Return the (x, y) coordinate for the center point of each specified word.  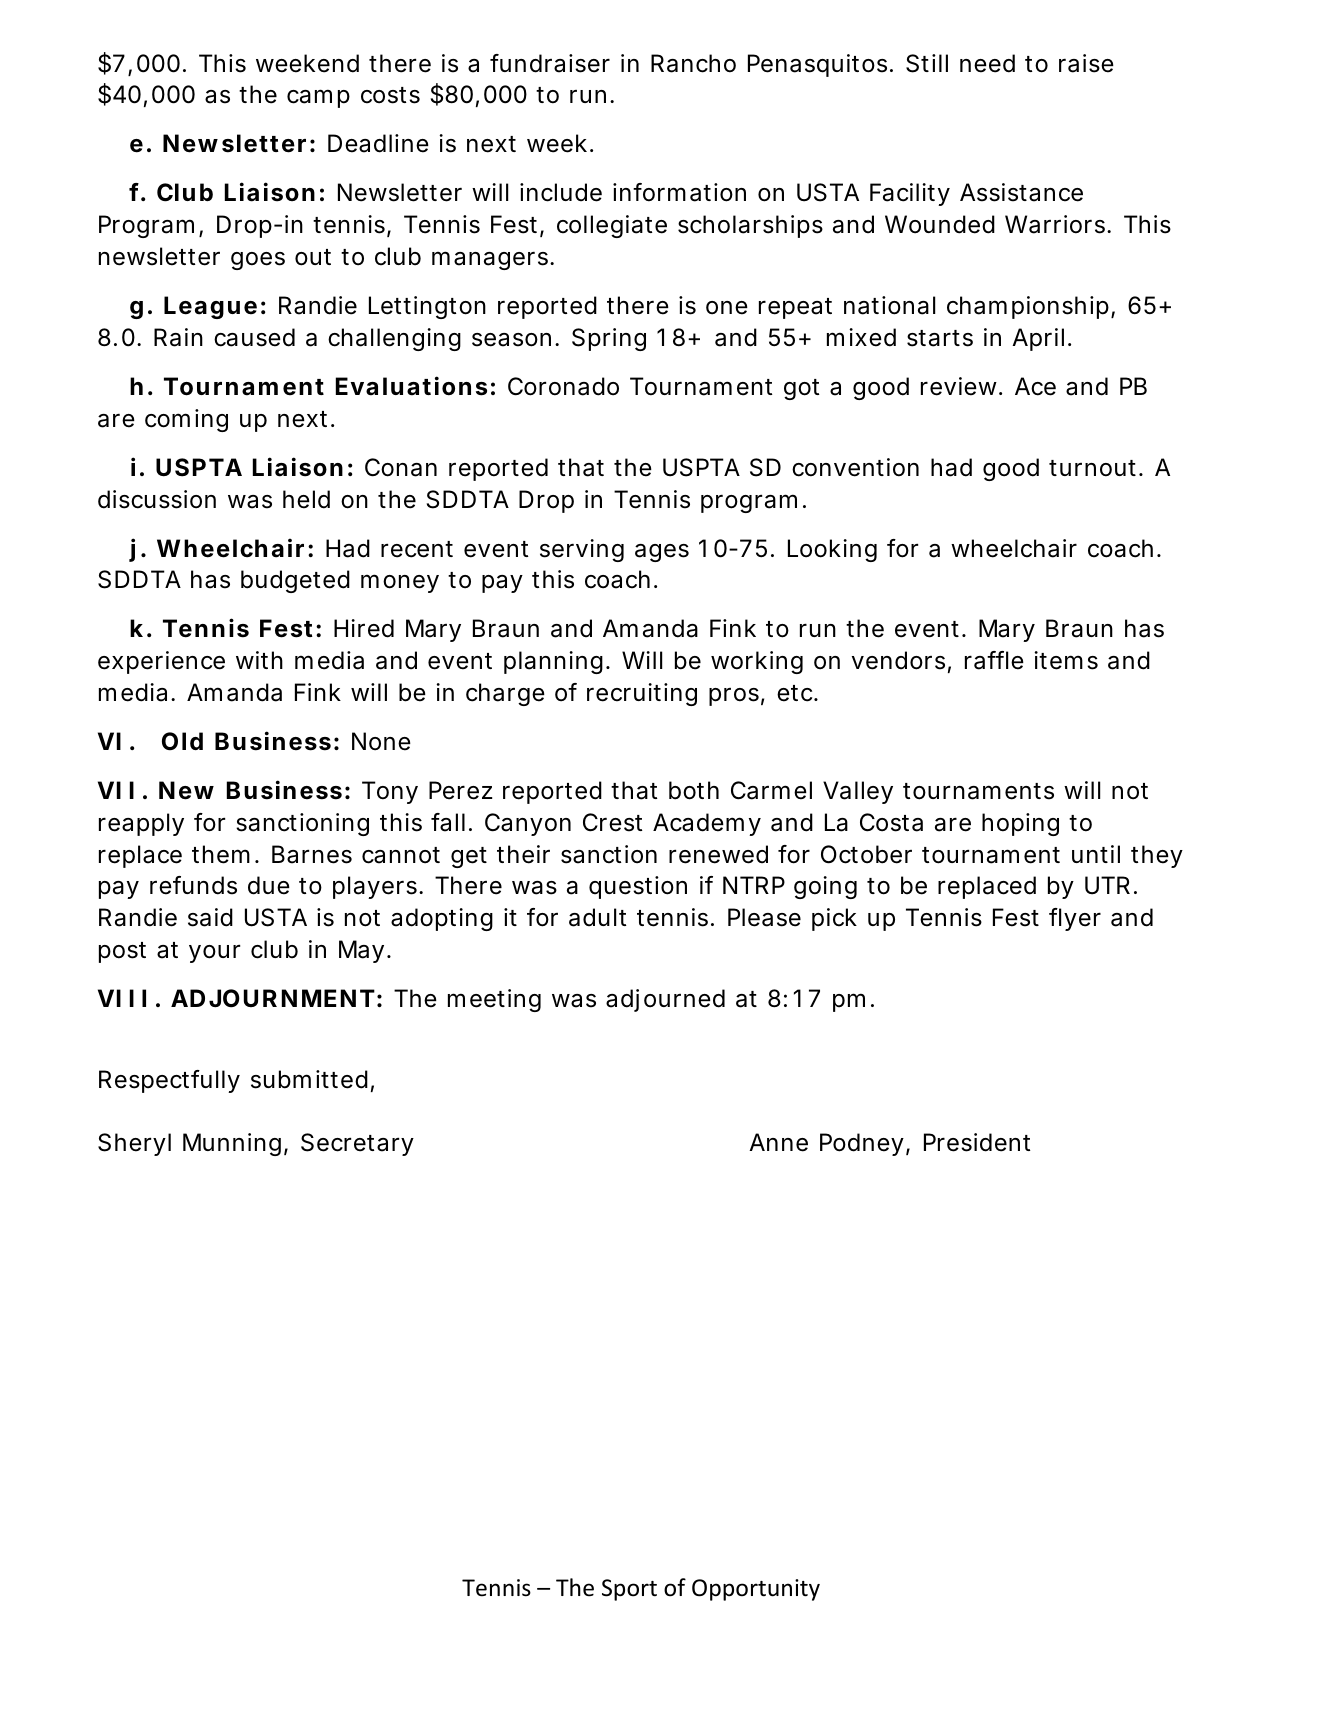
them (221, 854)
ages (662, 553)
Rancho (693, 63)
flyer (1075, 919)
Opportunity (756, 1590)
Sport (629, 1590)
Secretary (357, 1144)
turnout (1092, 468)
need (987, 63)
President (977, 1142)
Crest (612, 822)
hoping (1020, 824)
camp (318, 98)
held (306, 499)
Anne (778, 1142)
